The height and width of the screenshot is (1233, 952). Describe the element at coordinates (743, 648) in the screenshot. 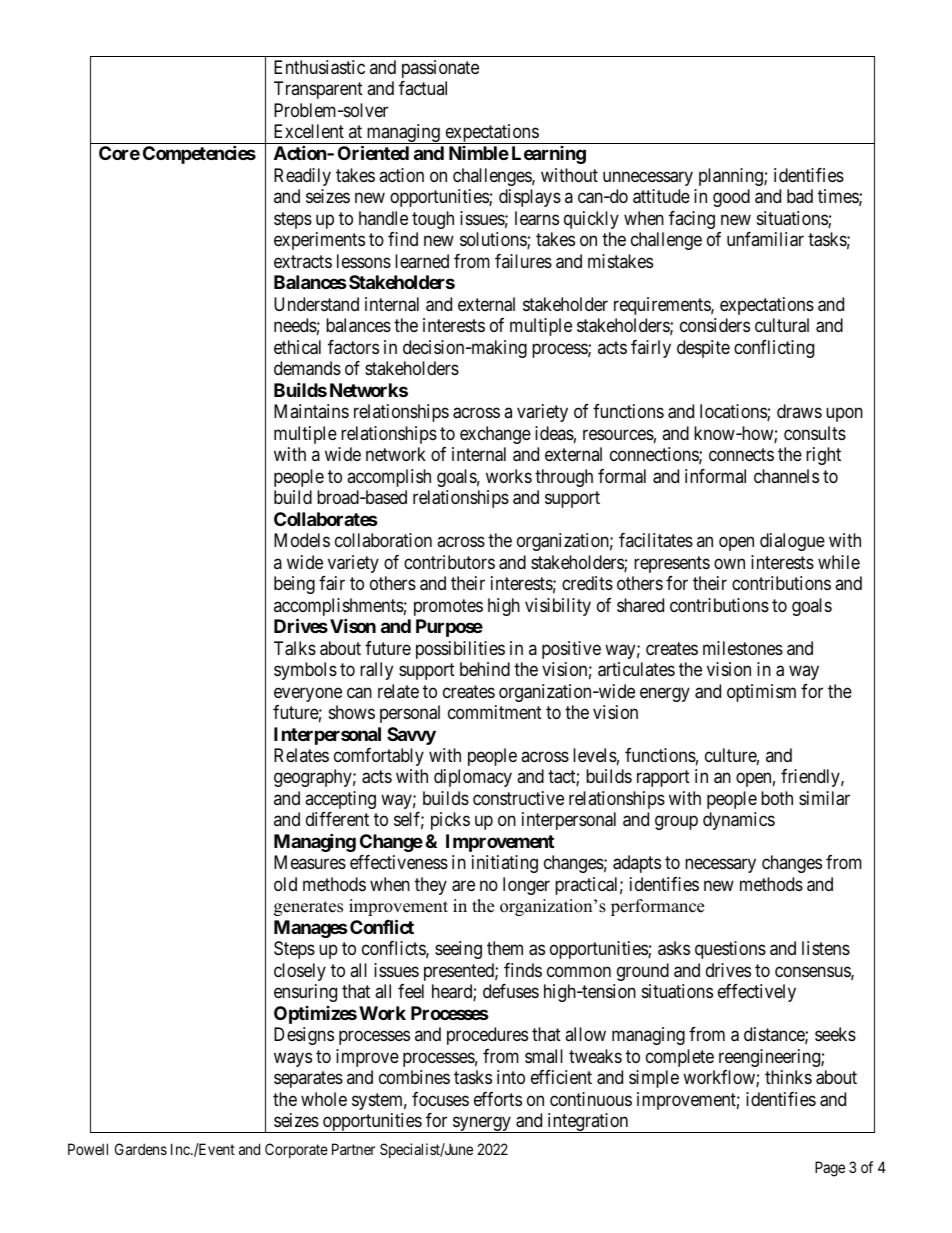

I see `milestones` at that location.
